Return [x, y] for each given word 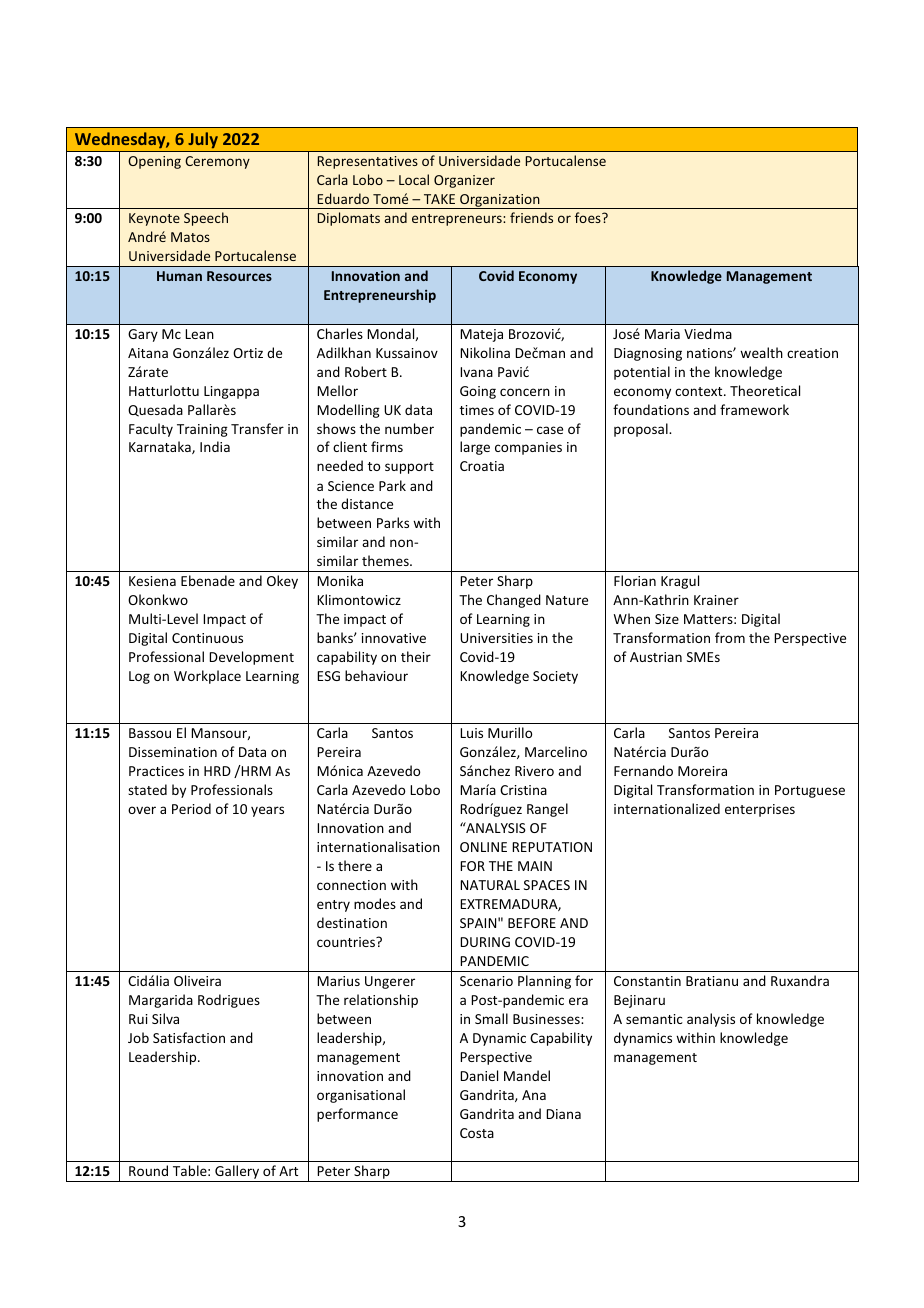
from [730, 637]
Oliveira [197, 980]
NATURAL [490, 885]
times [477, 410]
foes [589, 217]
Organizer [464, 181]
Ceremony [217, 162]
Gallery [237, 1173]
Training [202, 430]
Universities [496, 638]
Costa [477, 1133]
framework [754, 409]
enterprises [760, 810]
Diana [563, 1114]
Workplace [207, 677]
